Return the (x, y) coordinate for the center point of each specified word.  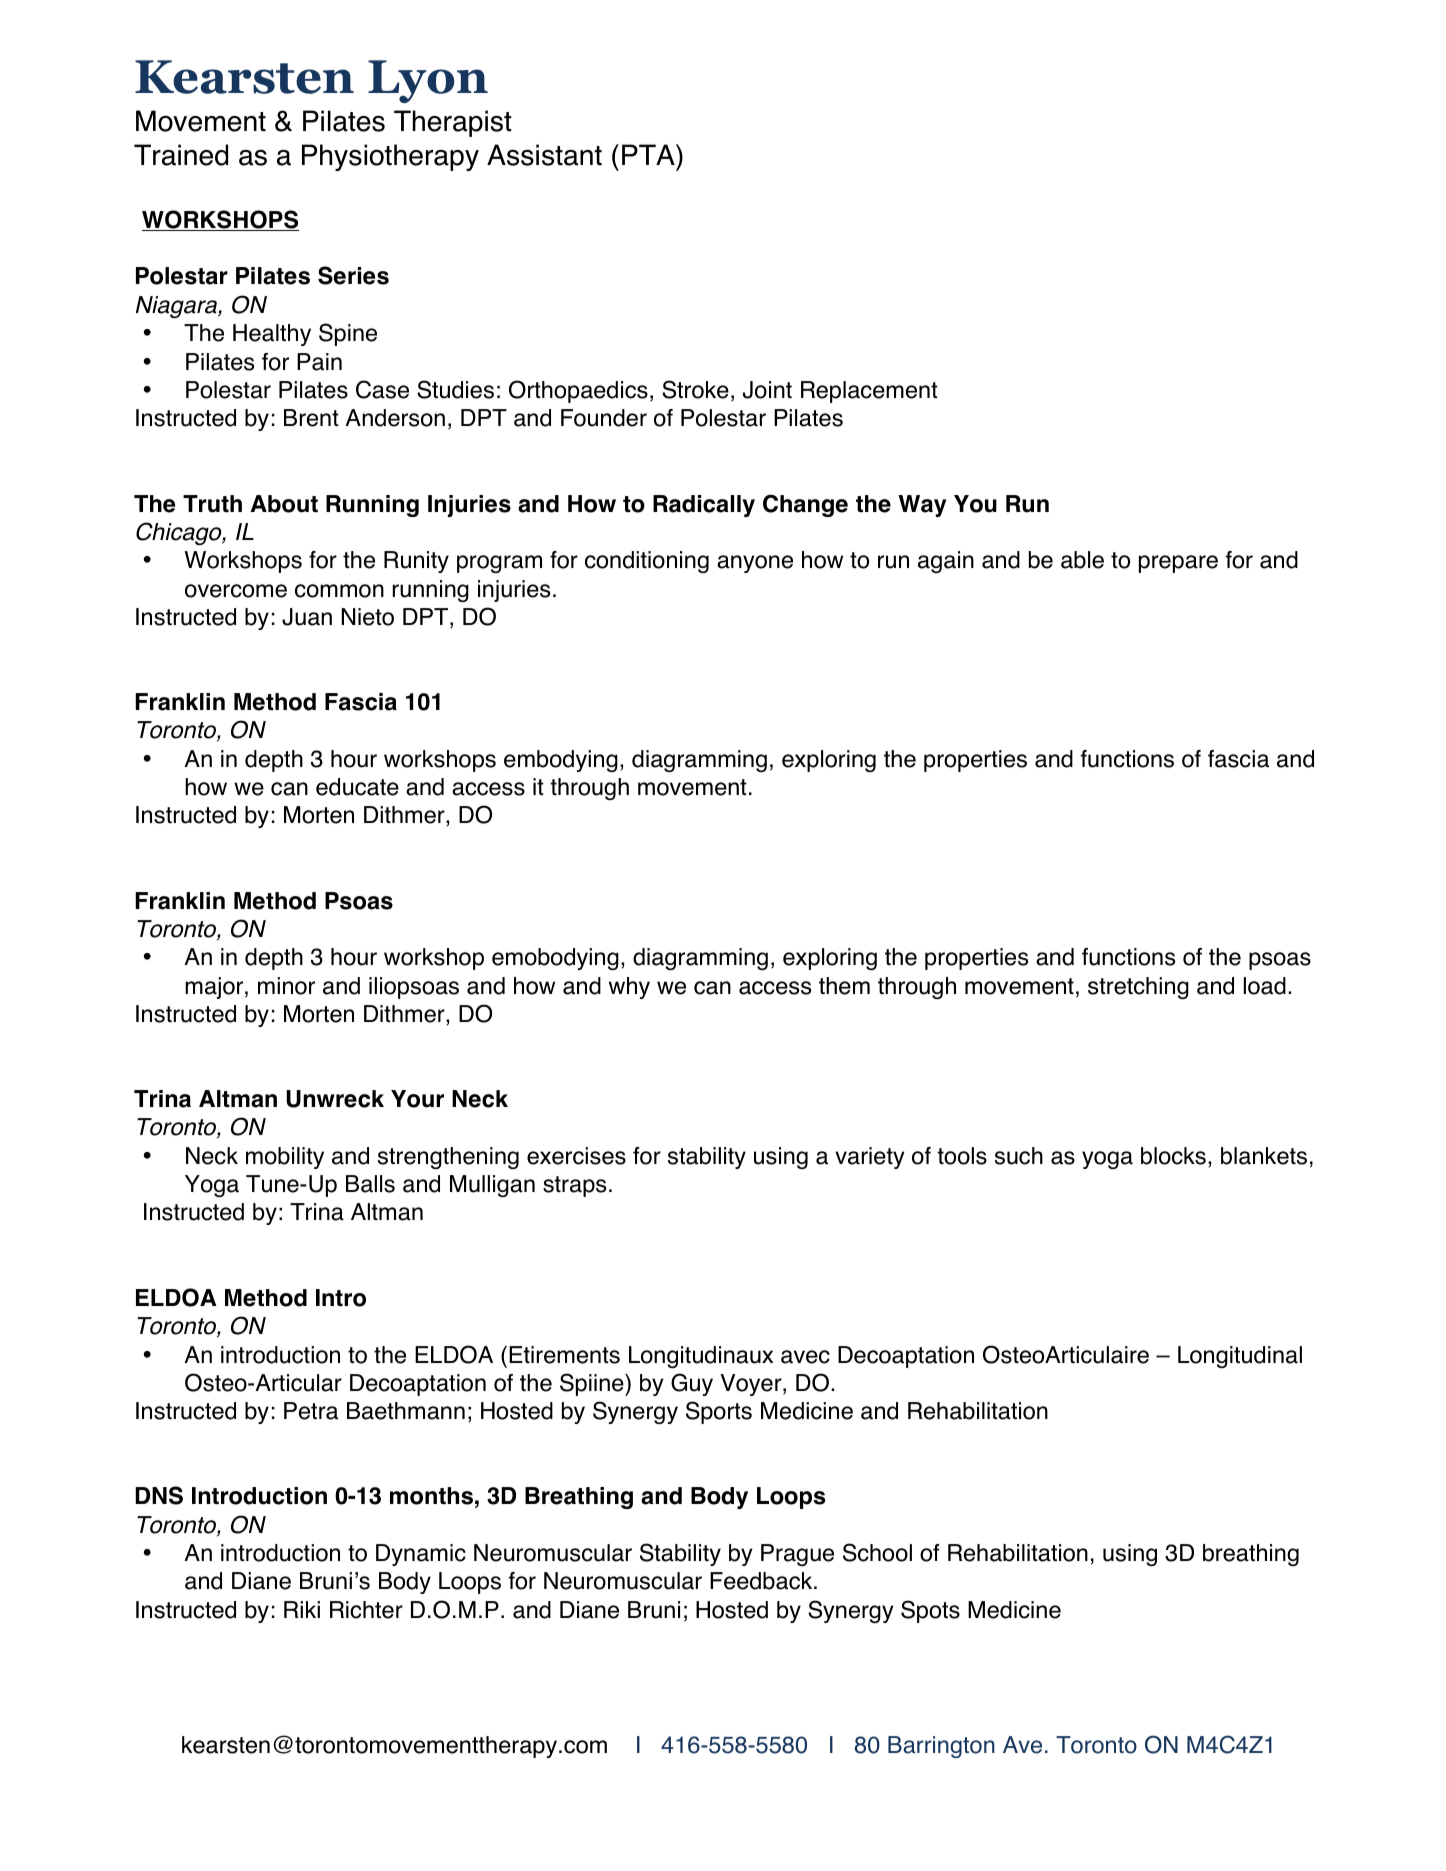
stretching (1138, 988)
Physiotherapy (390, 157)
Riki (302, 1609)
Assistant (544, 155)
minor (286, 986)
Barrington (941, 1747)
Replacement (869, 392)
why (629, 988)
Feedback (762, 1581)
